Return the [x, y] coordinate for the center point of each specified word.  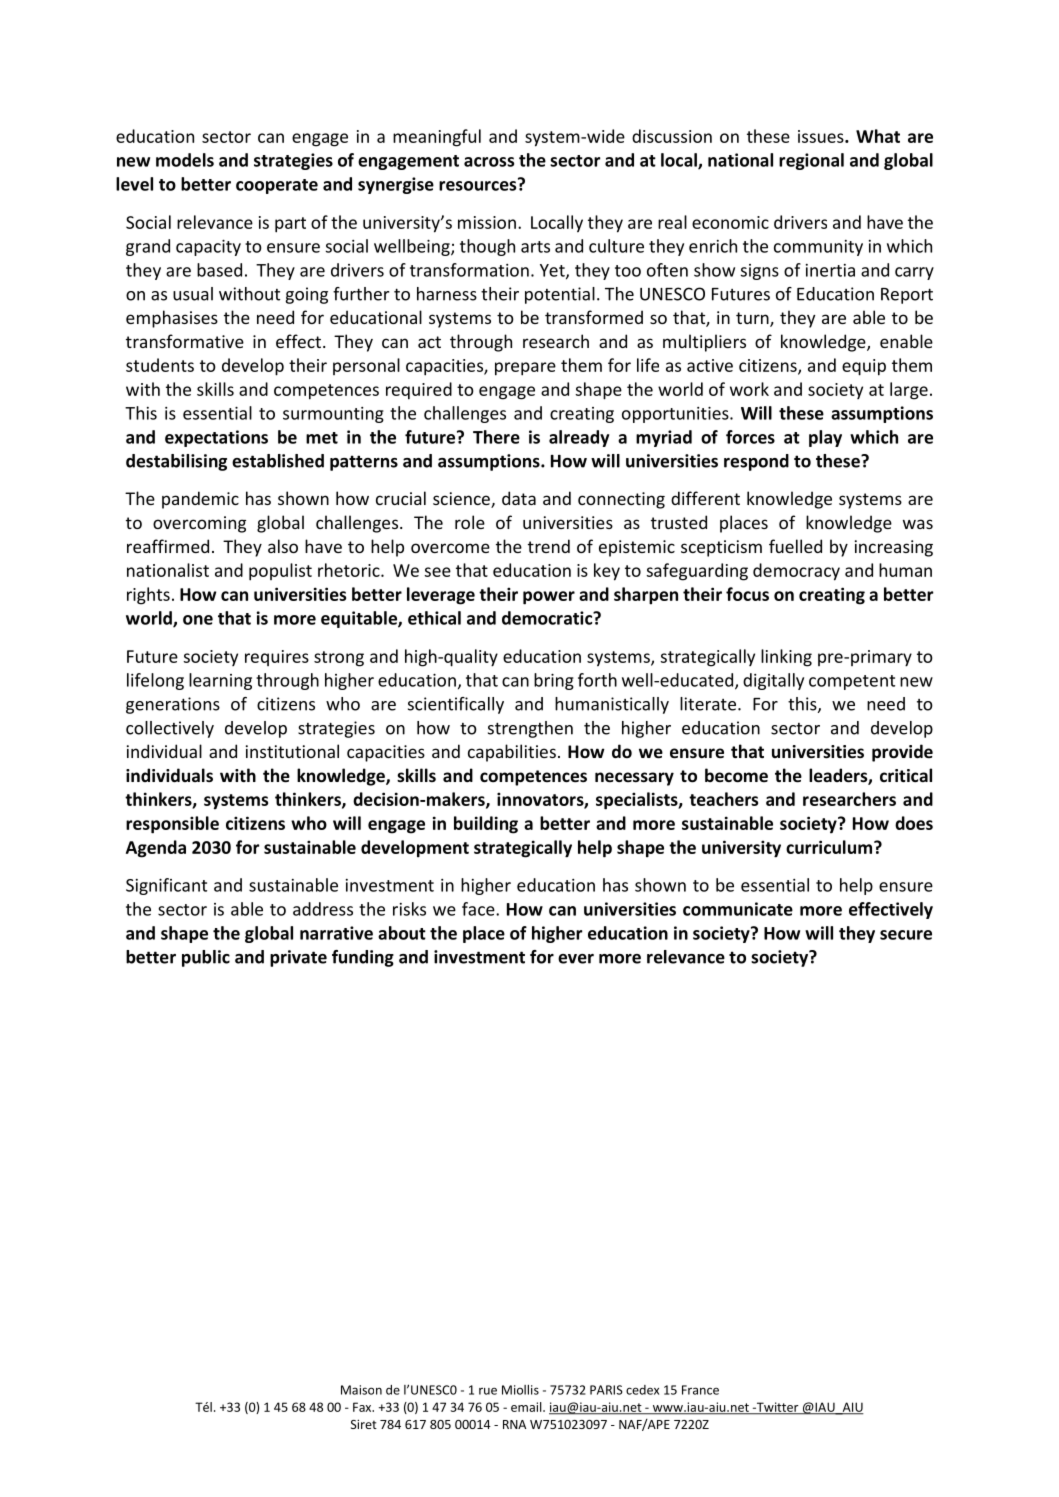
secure [906, 935]
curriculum [829, 847]
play [825, 438]
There [496, 437]
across [489, 162]
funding [363, 958]
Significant [166, 886]
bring [554, 681]
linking [786, 658]
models [185, 160]
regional [811, 161]
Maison [361, 1390]
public [206, 958]
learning [220, 681]
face [479, 909]
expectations [216, 438]
